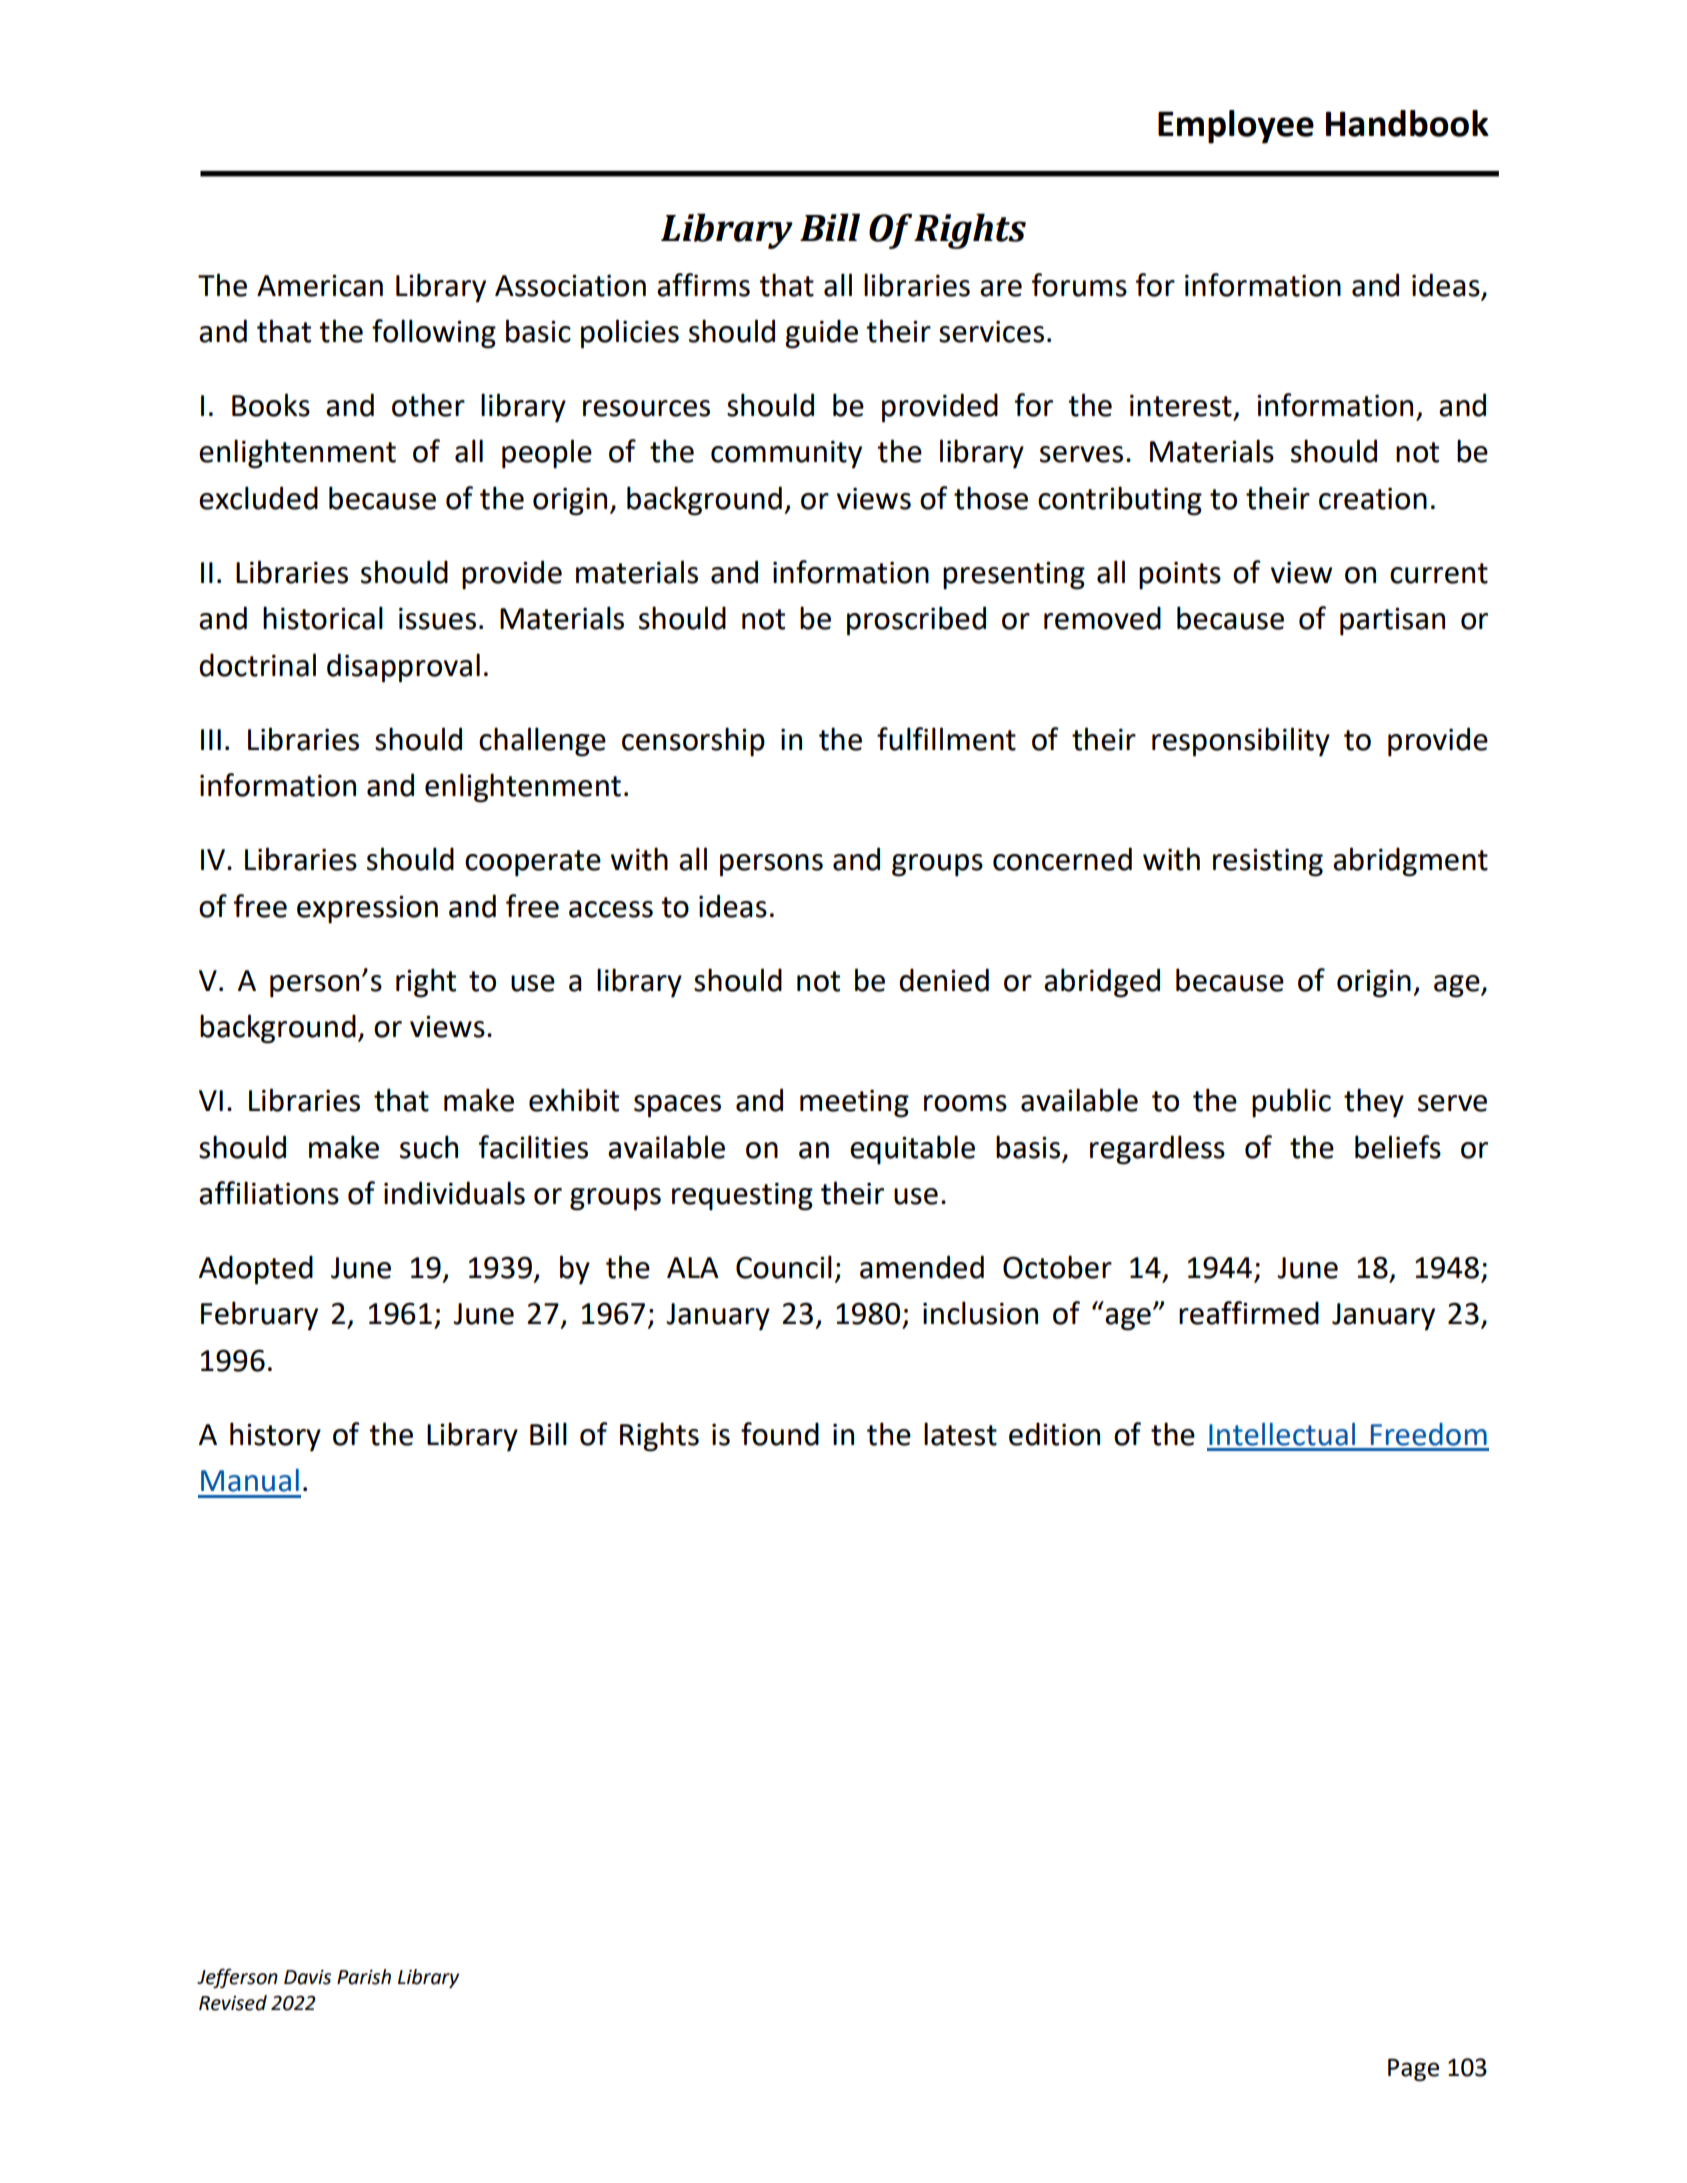 The height and width of the screenshot is (2183, 1687). What do you see at coordinates (1291, 1103) in the screenshot?
I see `public` at bounding box center [1291, 1103].
